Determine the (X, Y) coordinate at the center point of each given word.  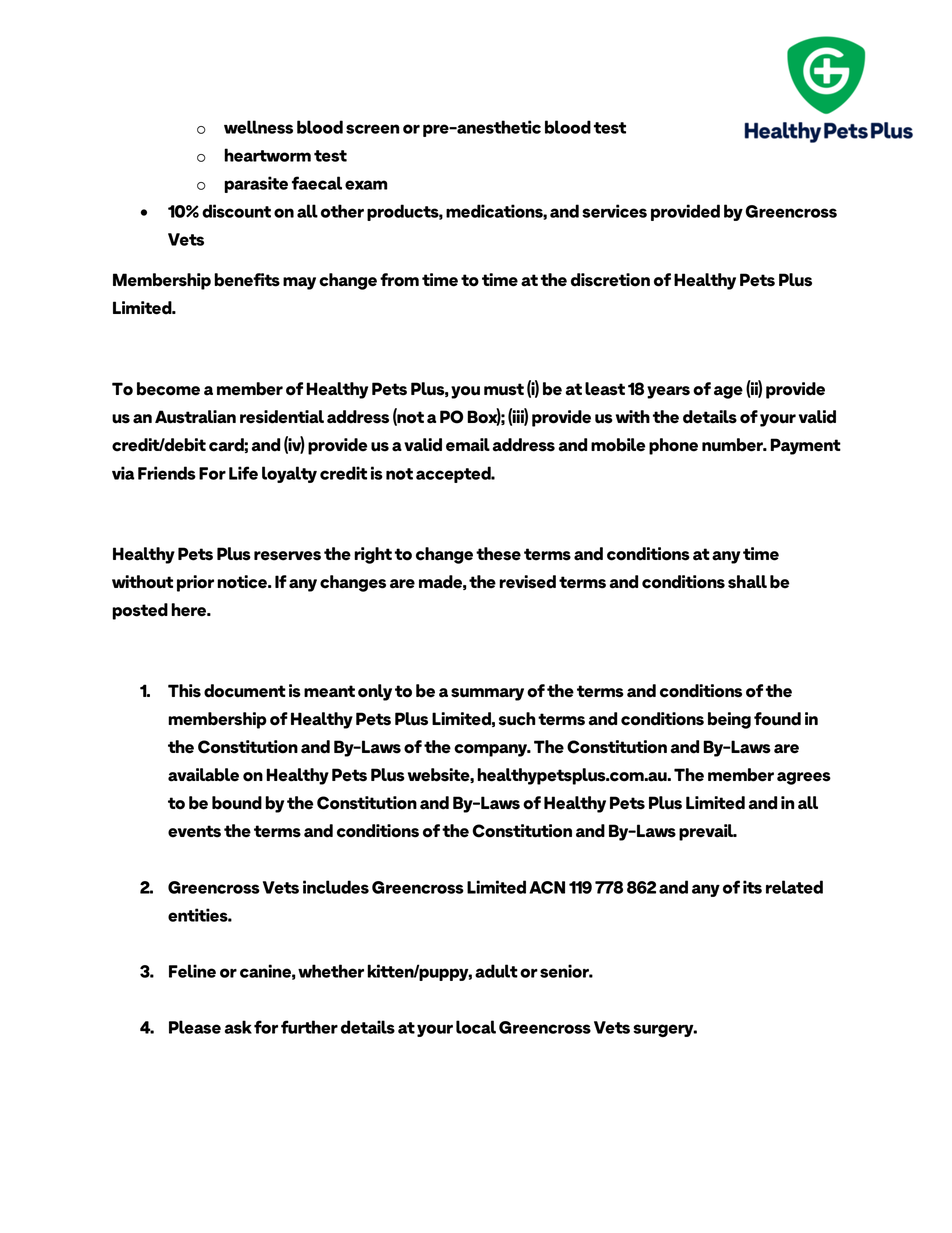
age (728, 392)
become (168, 389)
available (203, 775)
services (614, 211)
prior (195, 583)
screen (372, 129)
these (498, 554)
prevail (707, 832)
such (517, 719)
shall (747, 582)
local (476, 1027)
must (504, 389)
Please (195, 1027)
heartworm (267, 155)
